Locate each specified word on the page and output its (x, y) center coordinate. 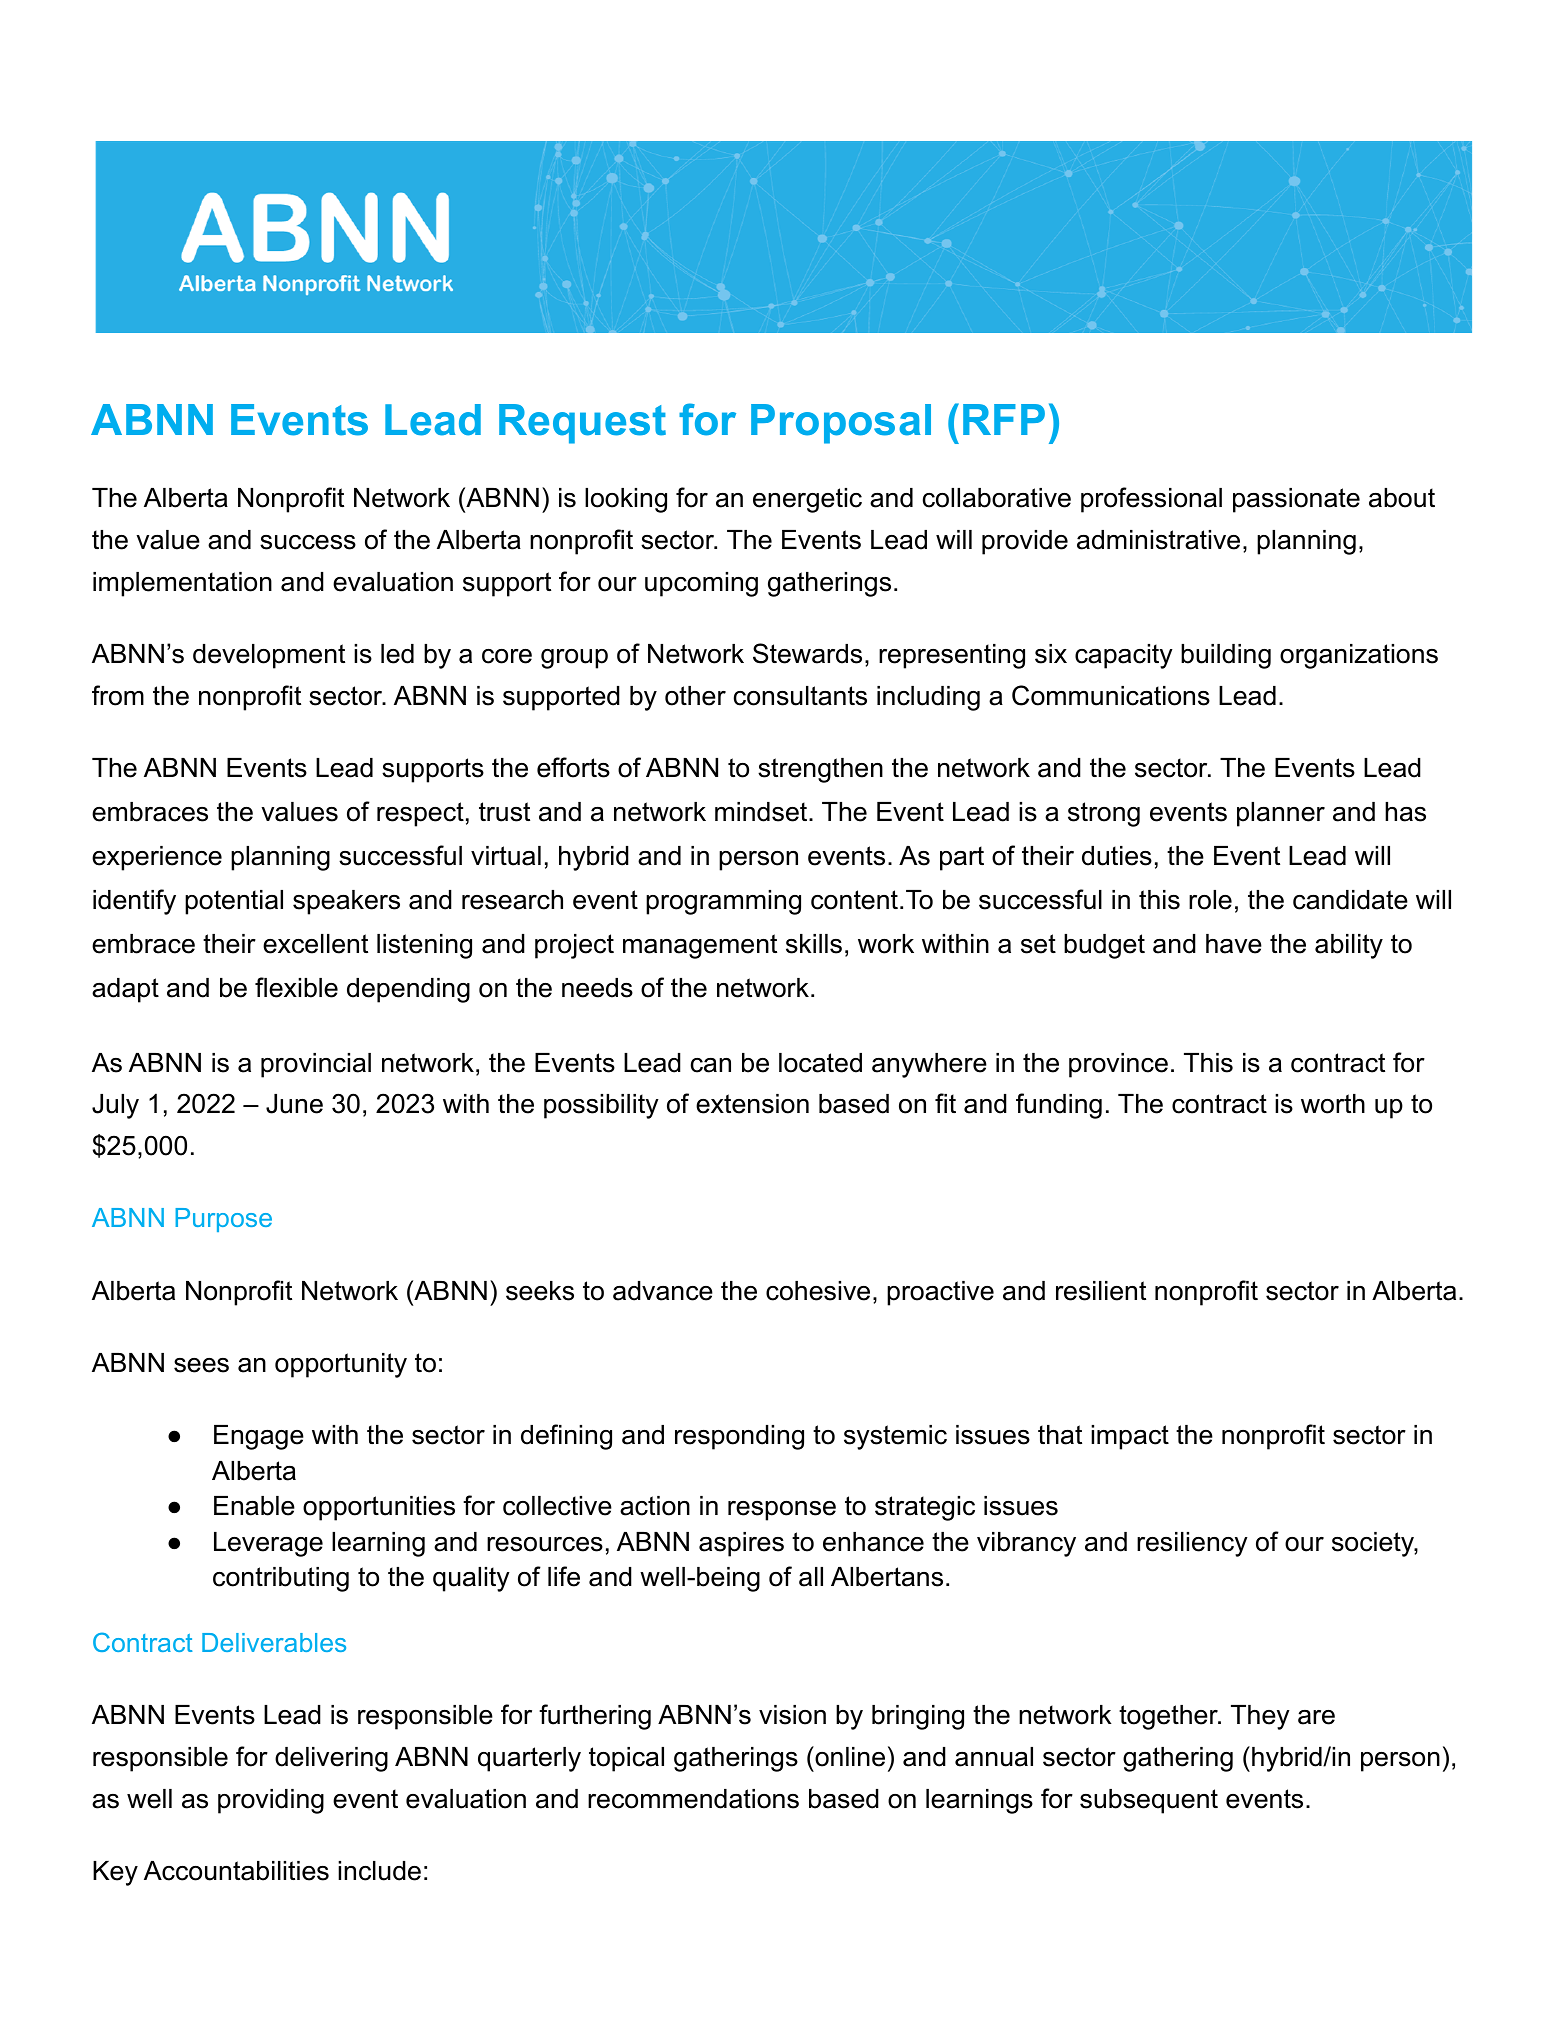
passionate (1296, 500)
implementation (182, 584)
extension (752, 1104)
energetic (807, 500)
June (294, 1104)
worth (1333, 1104)
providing (271, 1801)
